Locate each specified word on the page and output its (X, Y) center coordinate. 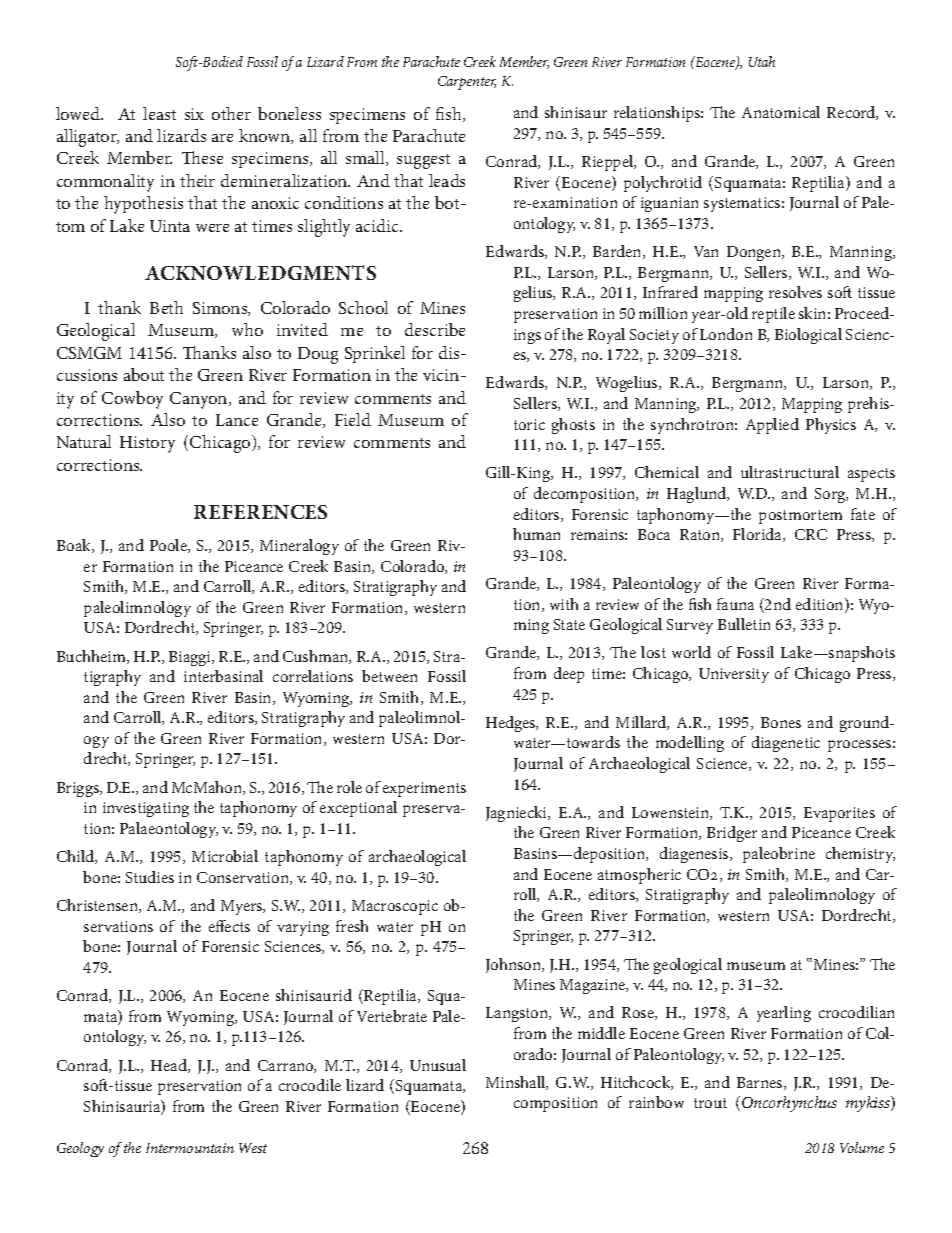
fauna (735, 604)
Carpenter (467, 83)
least (159, 113)
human (536, 534)
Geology (80, 1149)
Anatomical (781, 112)
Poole (169, 546)
